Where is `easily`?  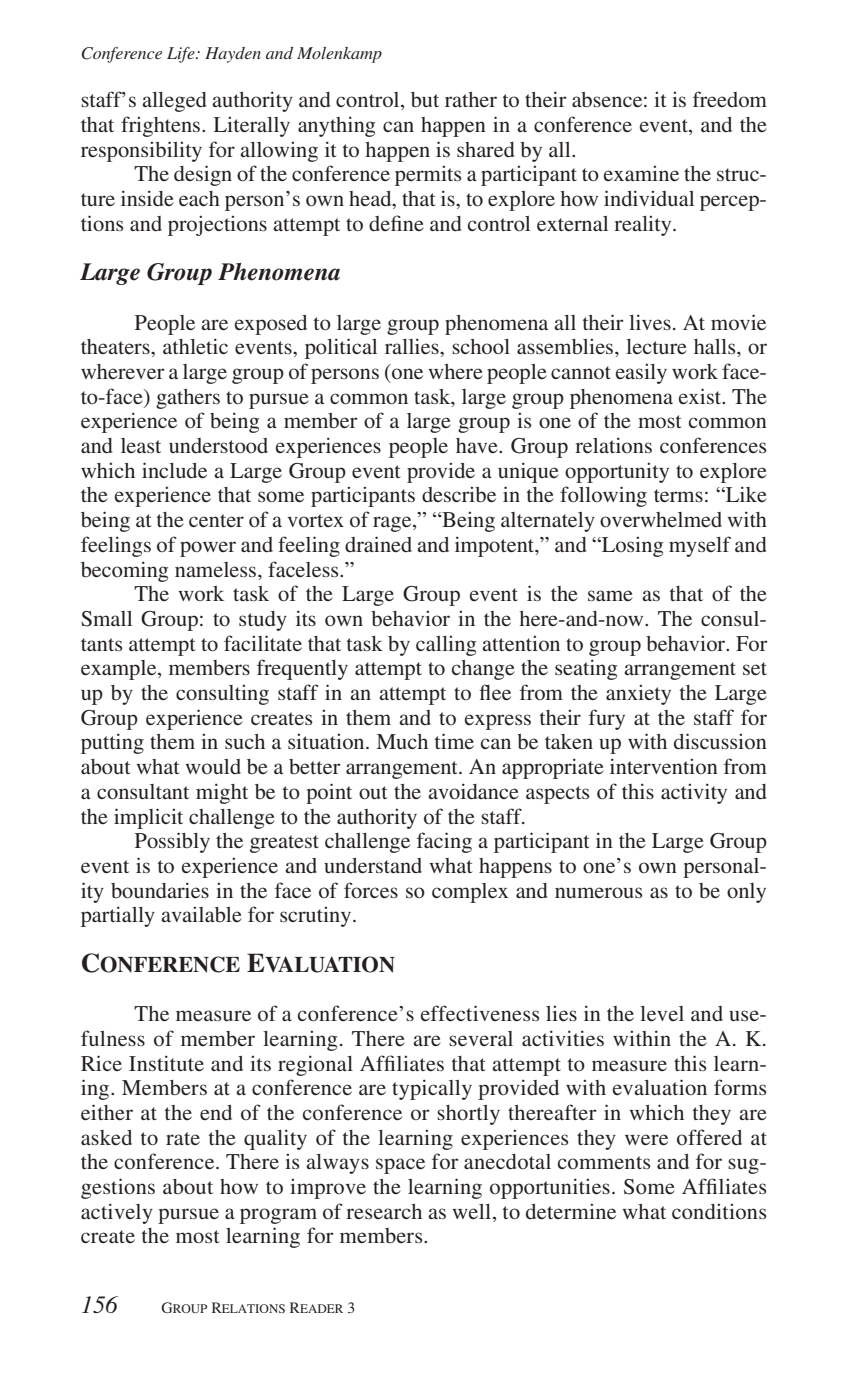
easily is located at coordinates (641, 374).
